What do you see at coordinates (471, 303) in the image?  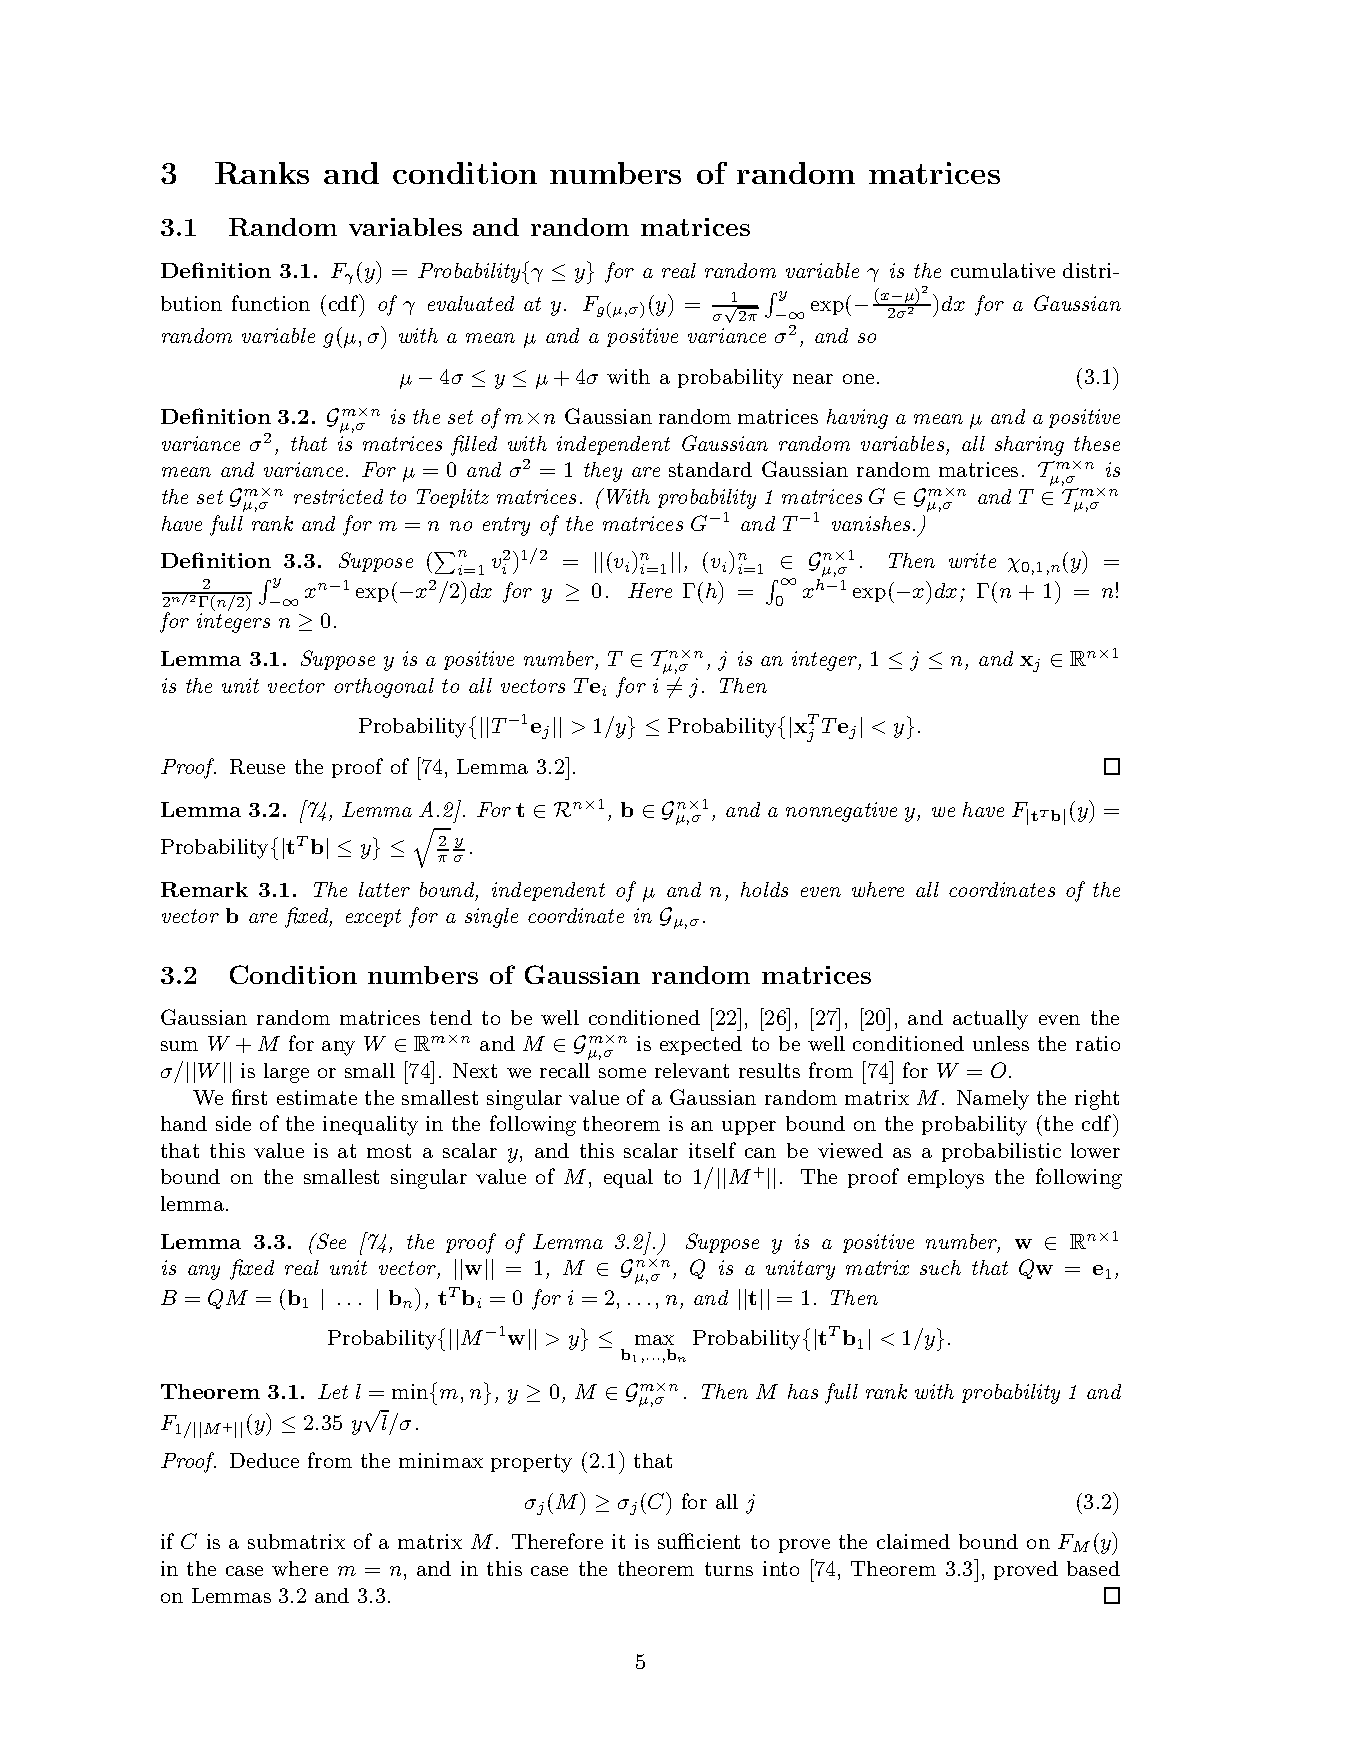 I see `evaluated` at bounding box center [471, 303].
